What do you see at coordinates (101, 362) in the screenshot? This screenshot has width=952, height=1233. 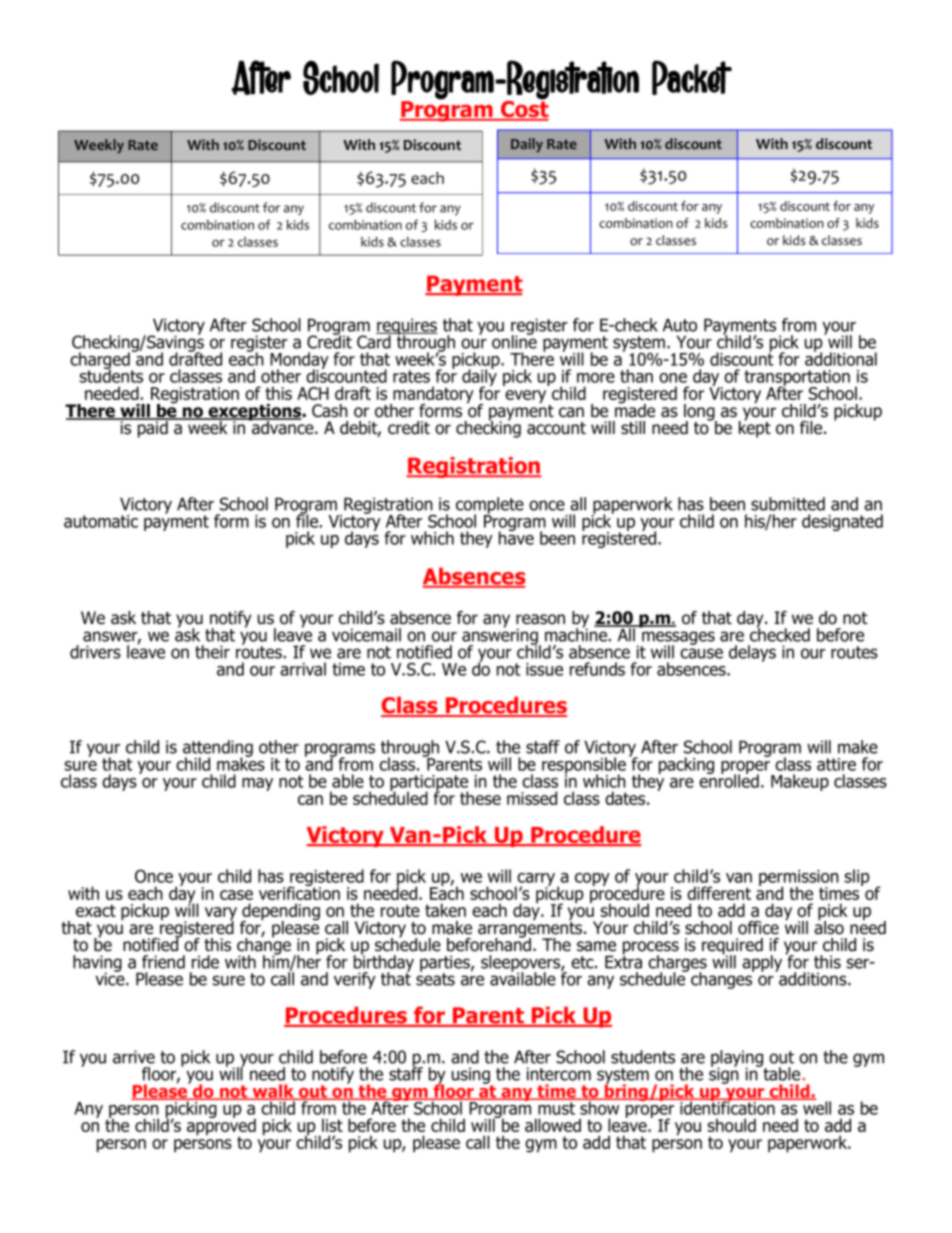 I see `charged` at bounding box center [101, 362].
